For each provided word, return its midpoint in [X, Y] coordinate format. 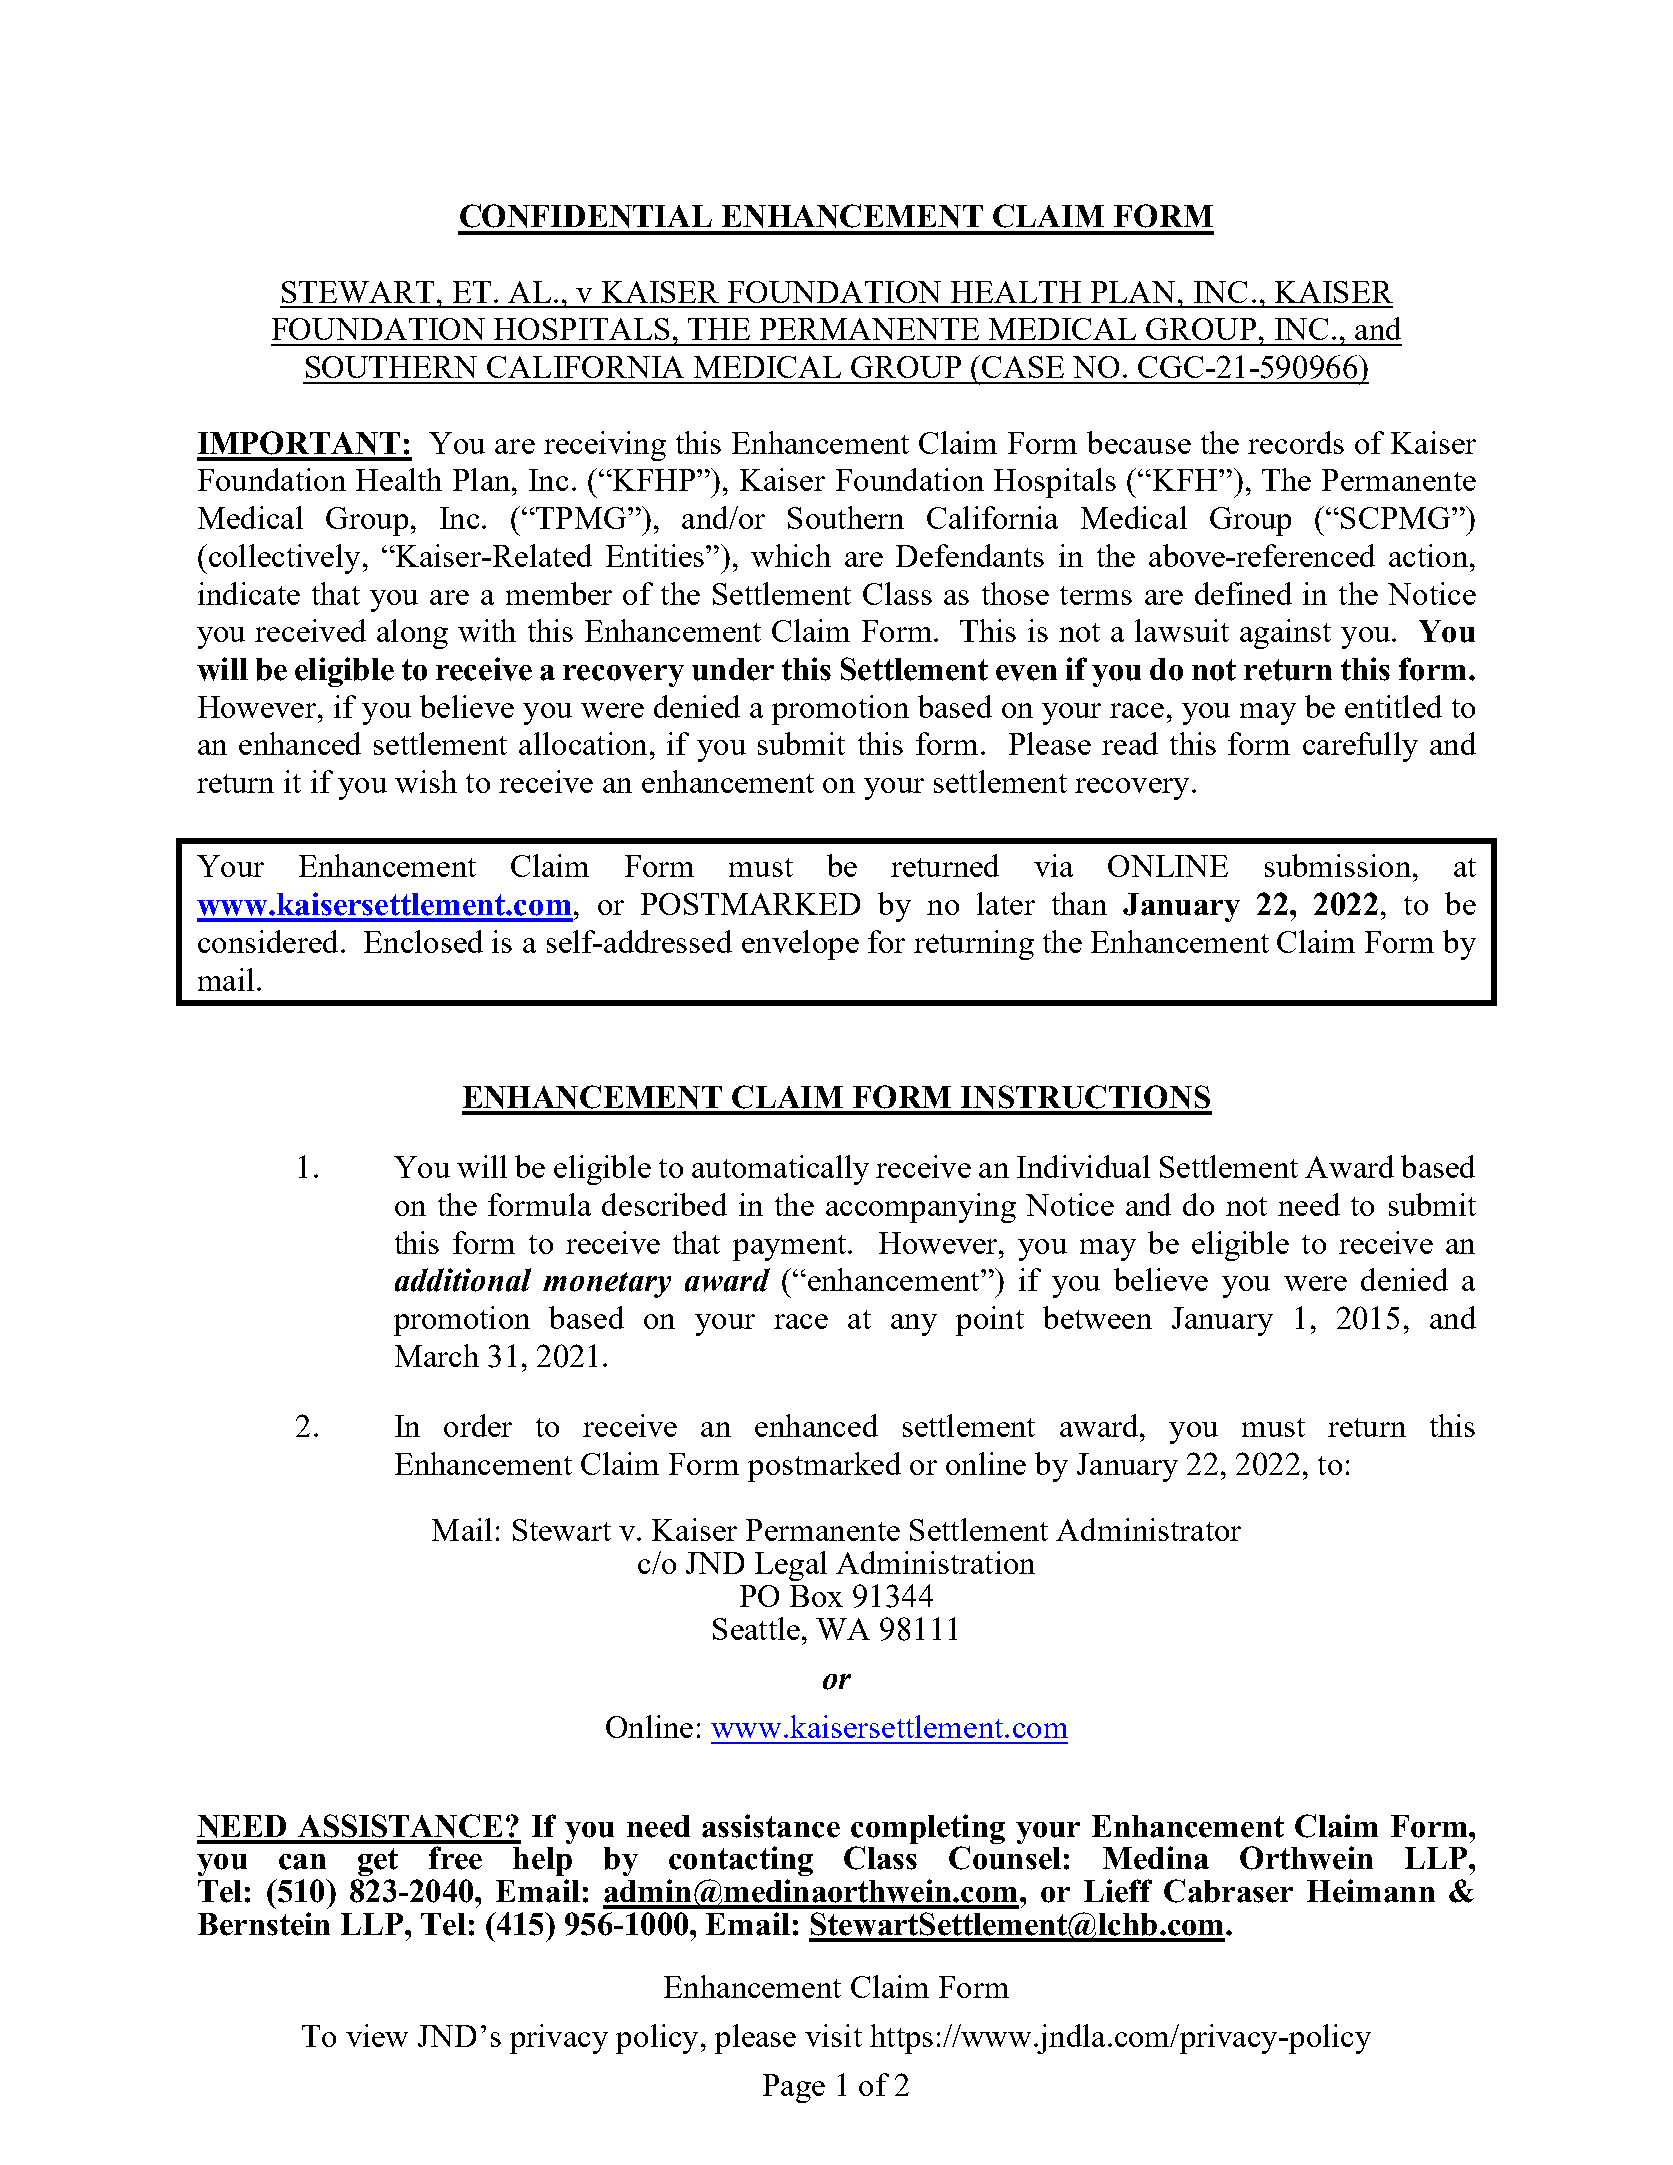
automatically [780, 1170]
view [377, 2035]
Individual [1083, 1166]
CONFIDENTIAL [586, 216]
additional [463, 1280]
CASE [1023, 367]
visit [833, 2035]
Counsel [1005, 1858]
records [1296, 442]
